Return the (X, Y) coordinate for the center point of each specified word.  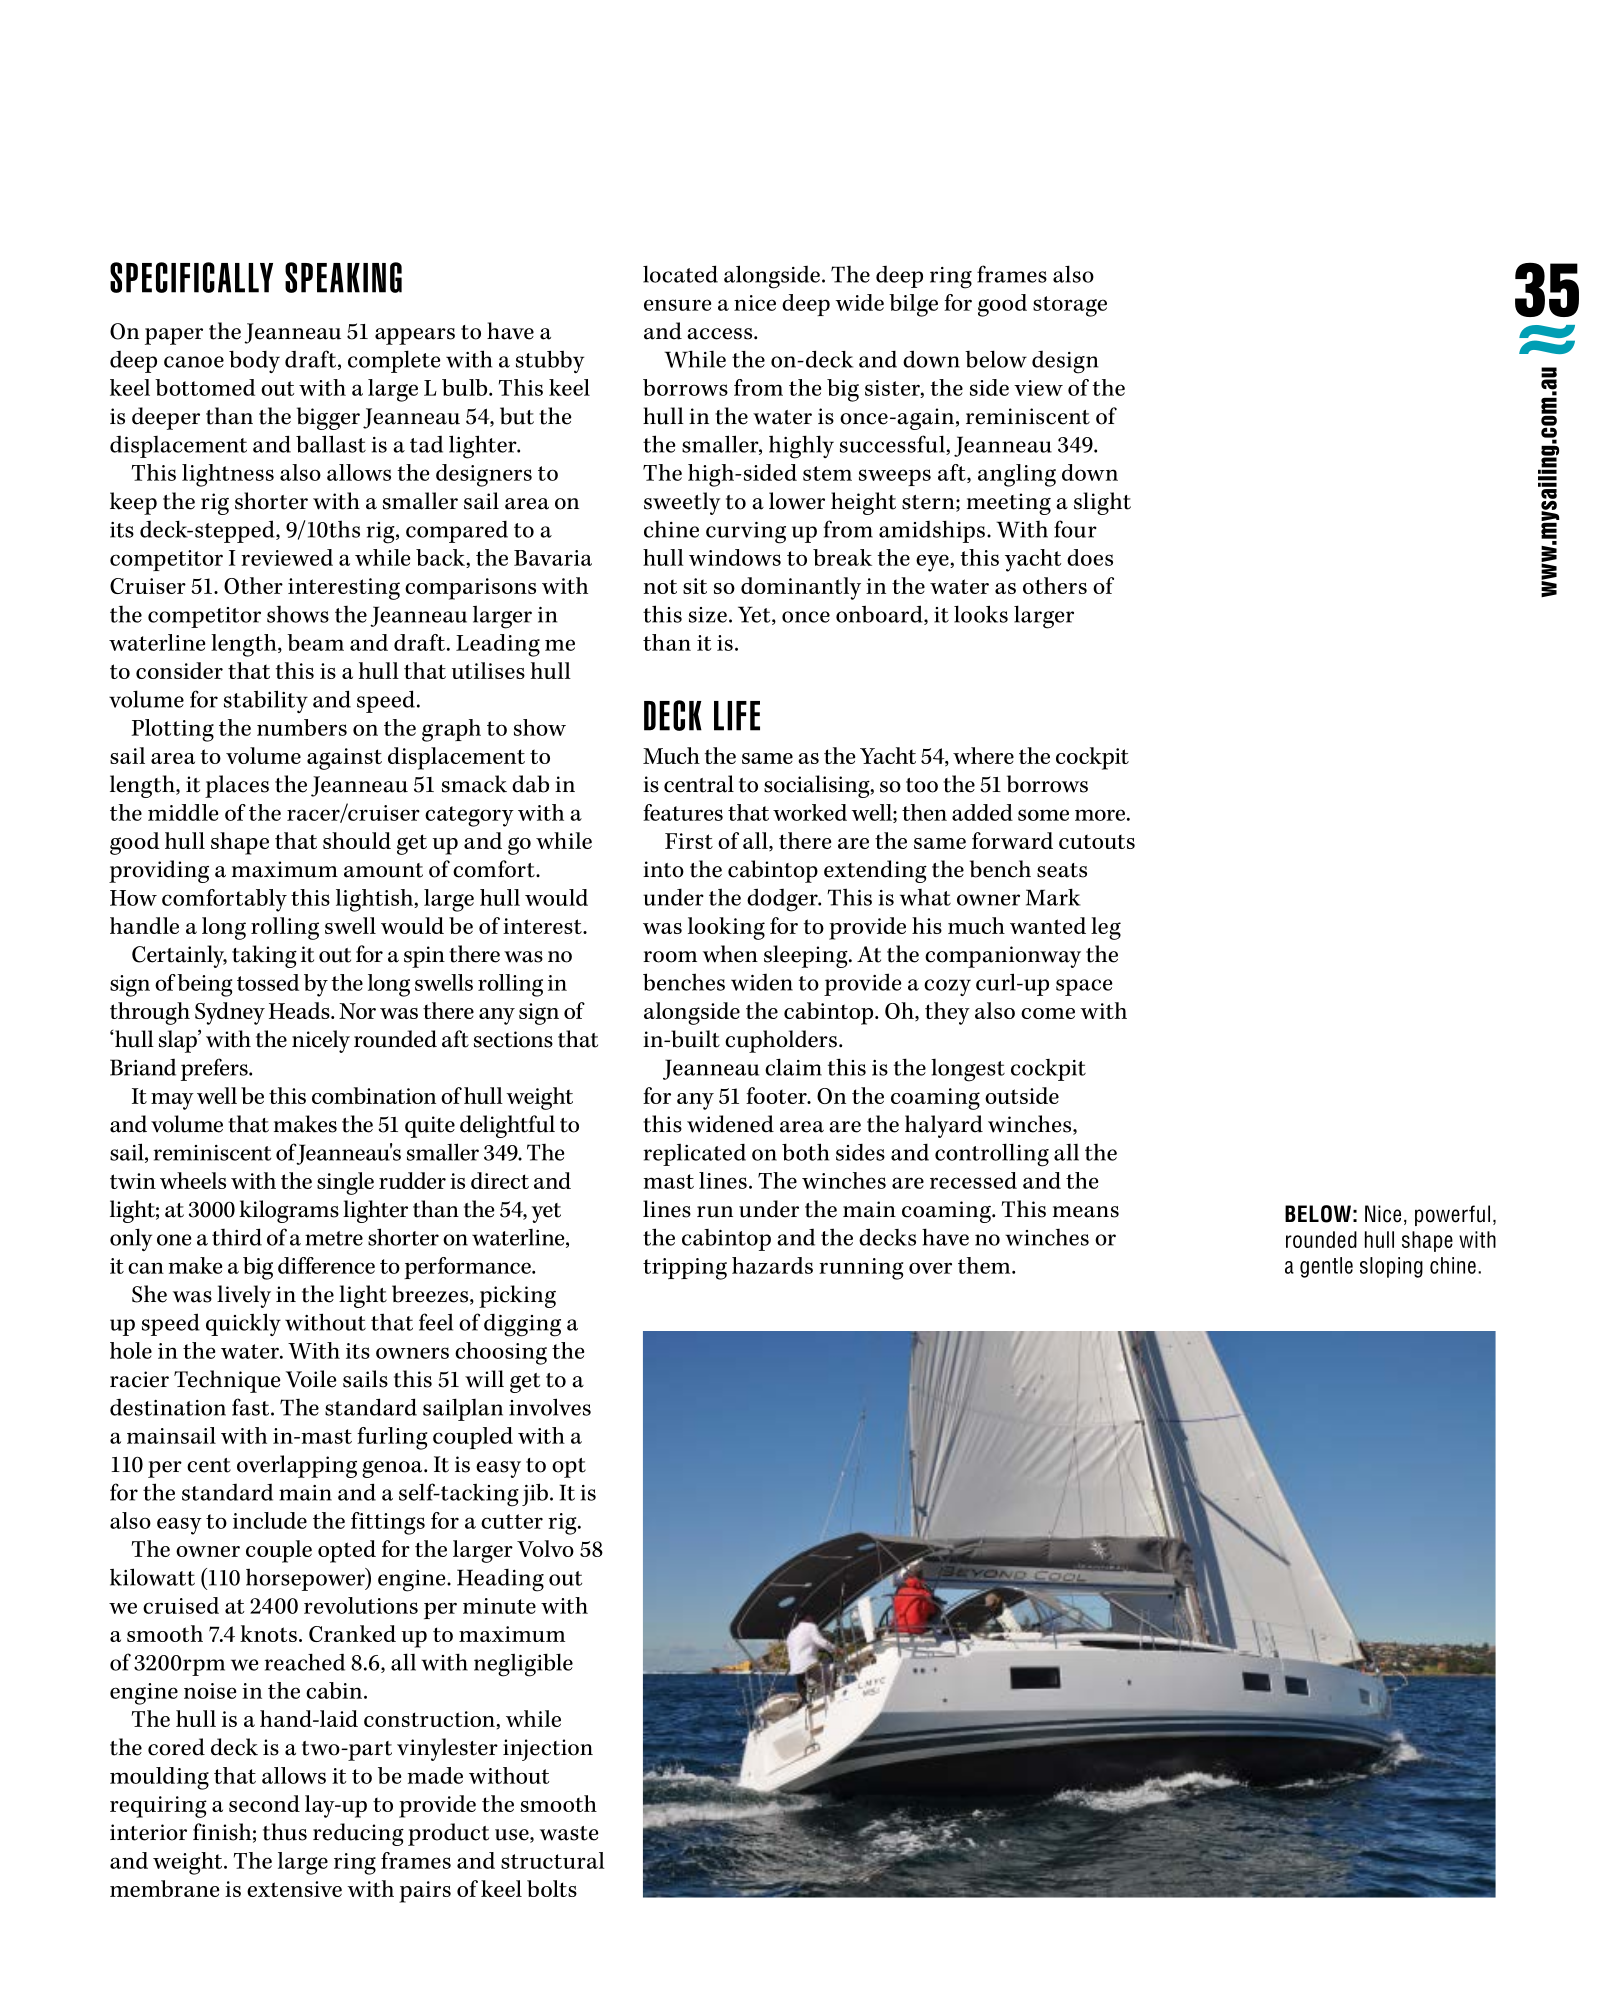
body (254, 361)
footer (777, 1095)
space (1084, 987)
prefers (215, 1069)
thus (285, 1832)
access (721, 334)
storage (1070, 306)
